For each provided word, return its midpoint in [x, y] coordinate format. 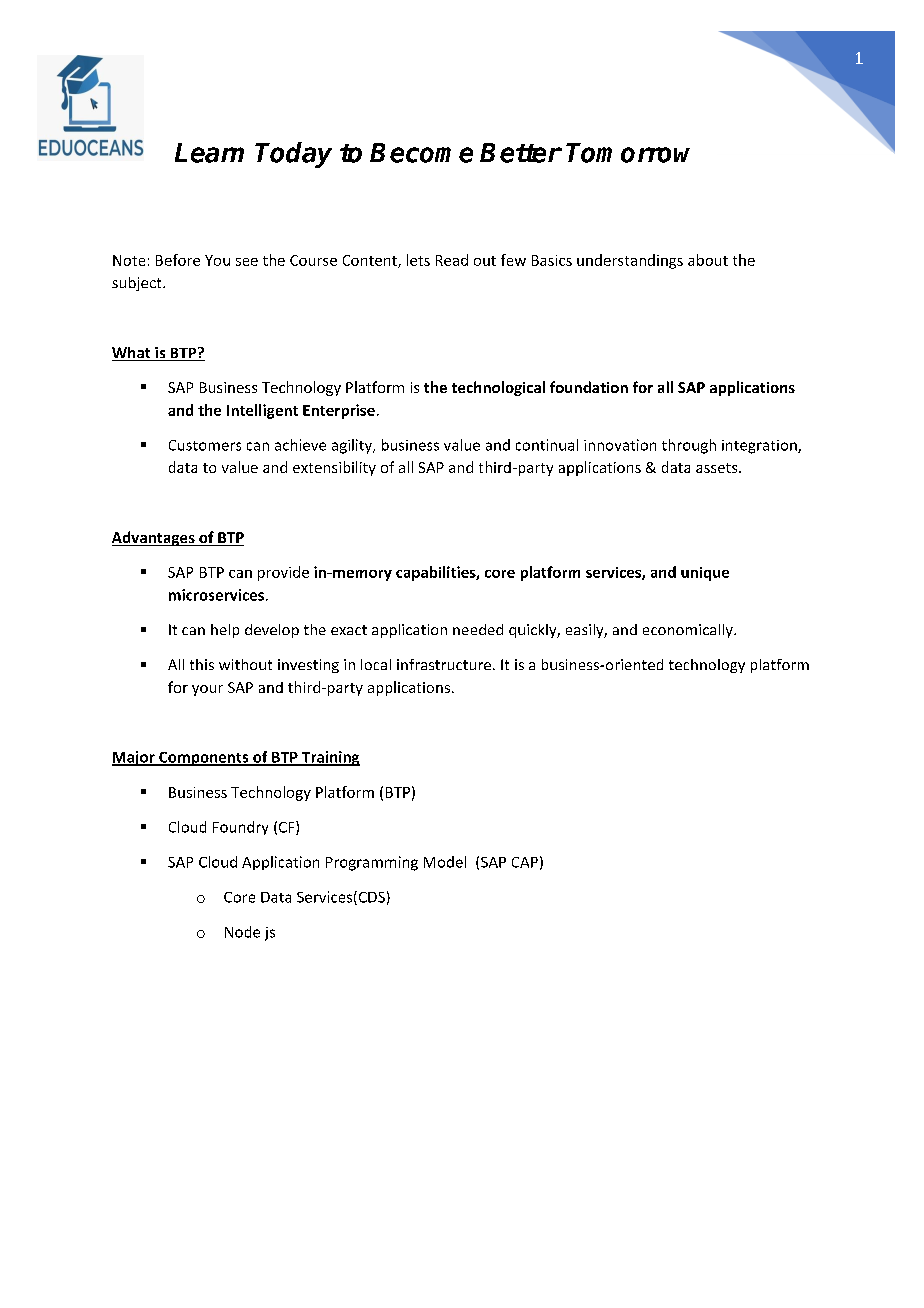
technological [498, 388]
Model [445, 862]
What [132, 354]
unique [705, 574]
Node [242, 932]
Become [421, 153]
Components [204, 759]
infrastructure [444, 664]
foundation [589, 387]
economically [689, 631]
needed [478, 629]
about [708, 260]
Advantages [154, 538]
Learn [209, 153]
